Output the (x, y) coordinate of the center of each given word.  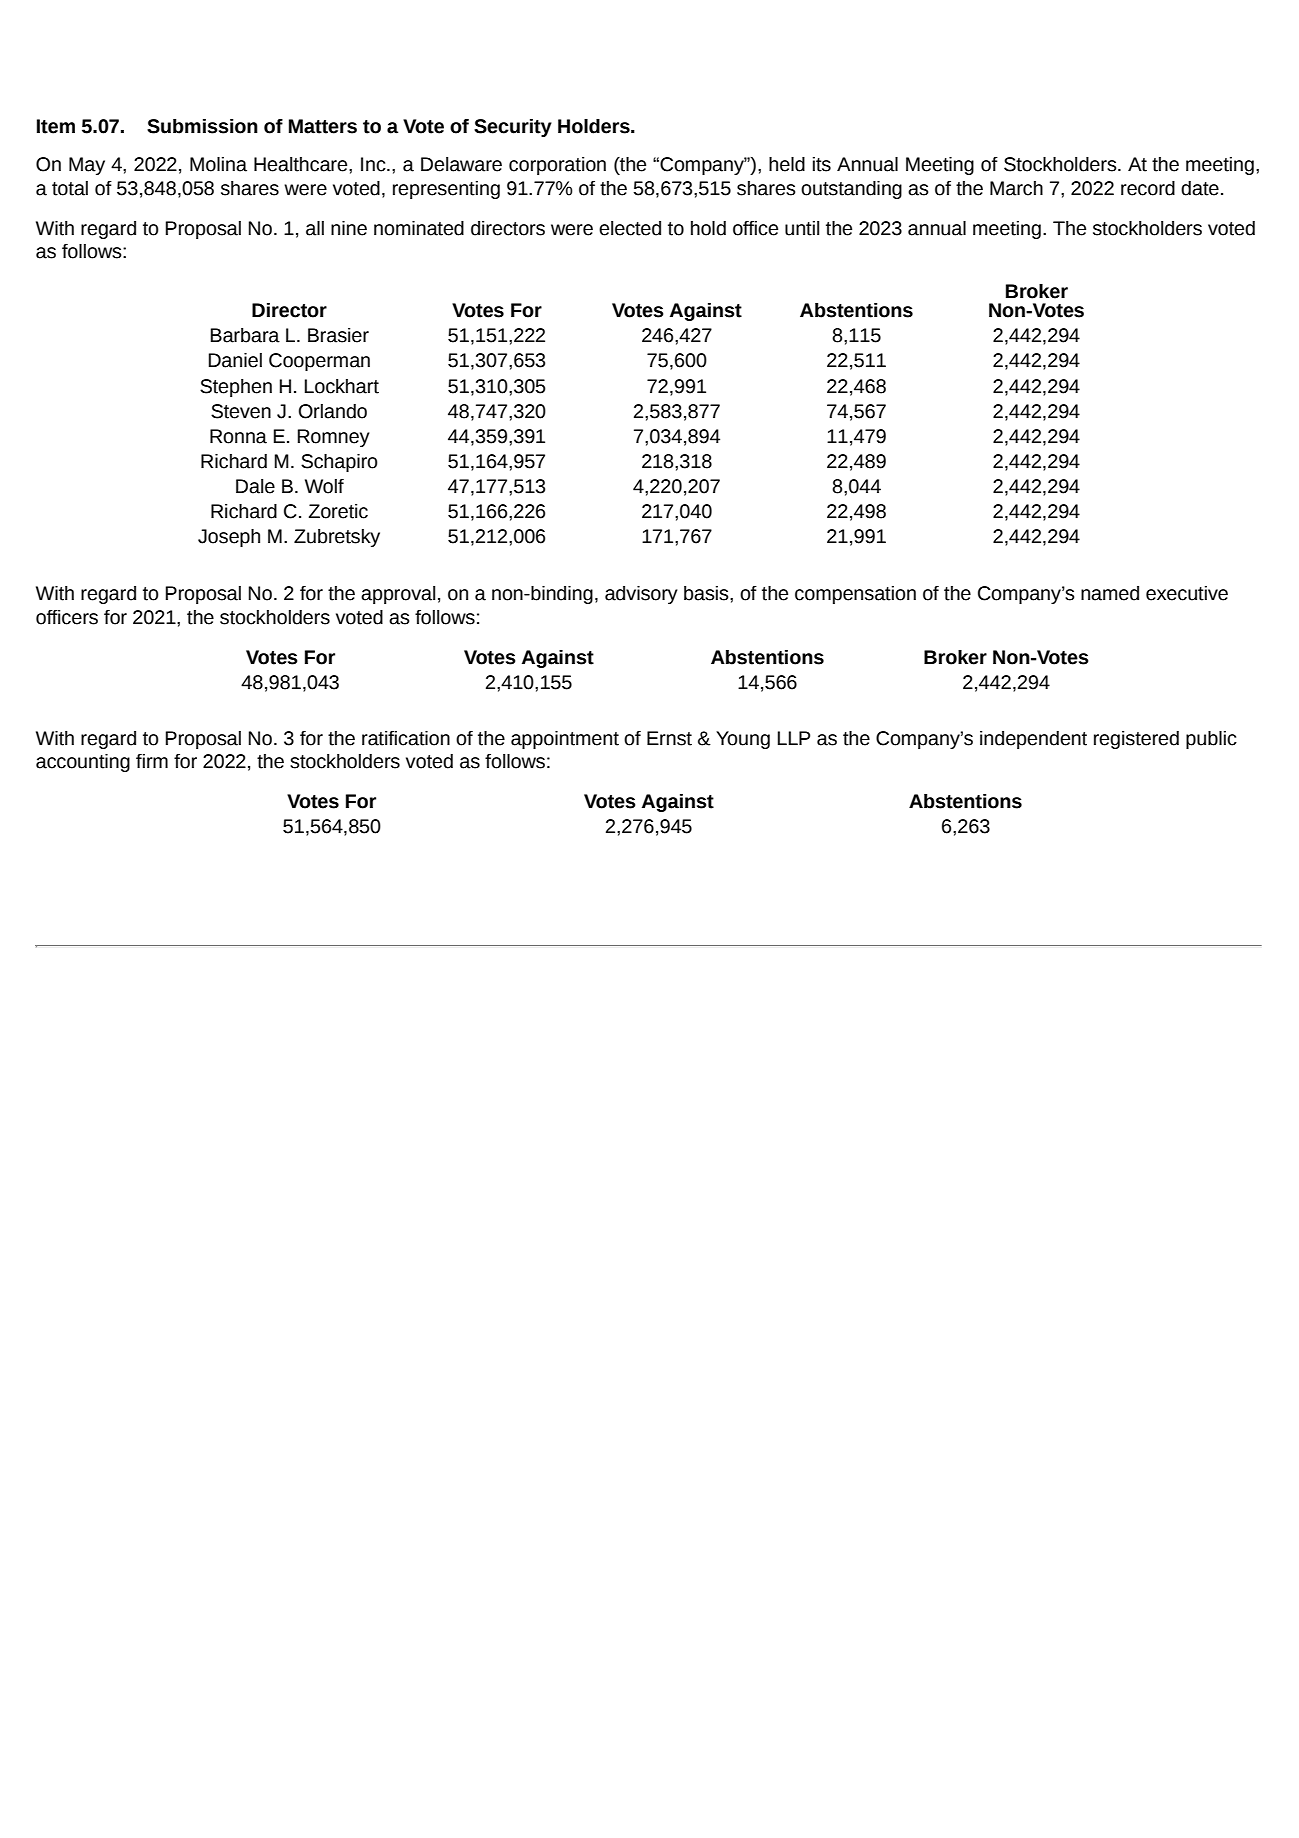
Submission (202, 126)
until (802, 228)
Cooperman (319, 362)
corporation (557, 166)
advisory (641, 595)
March (1016, 188)
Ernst (669, 738)
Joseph (229, 538)
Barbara (245, 335)
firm (152, 761)
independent (1033, 740)
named (1110, 593)
